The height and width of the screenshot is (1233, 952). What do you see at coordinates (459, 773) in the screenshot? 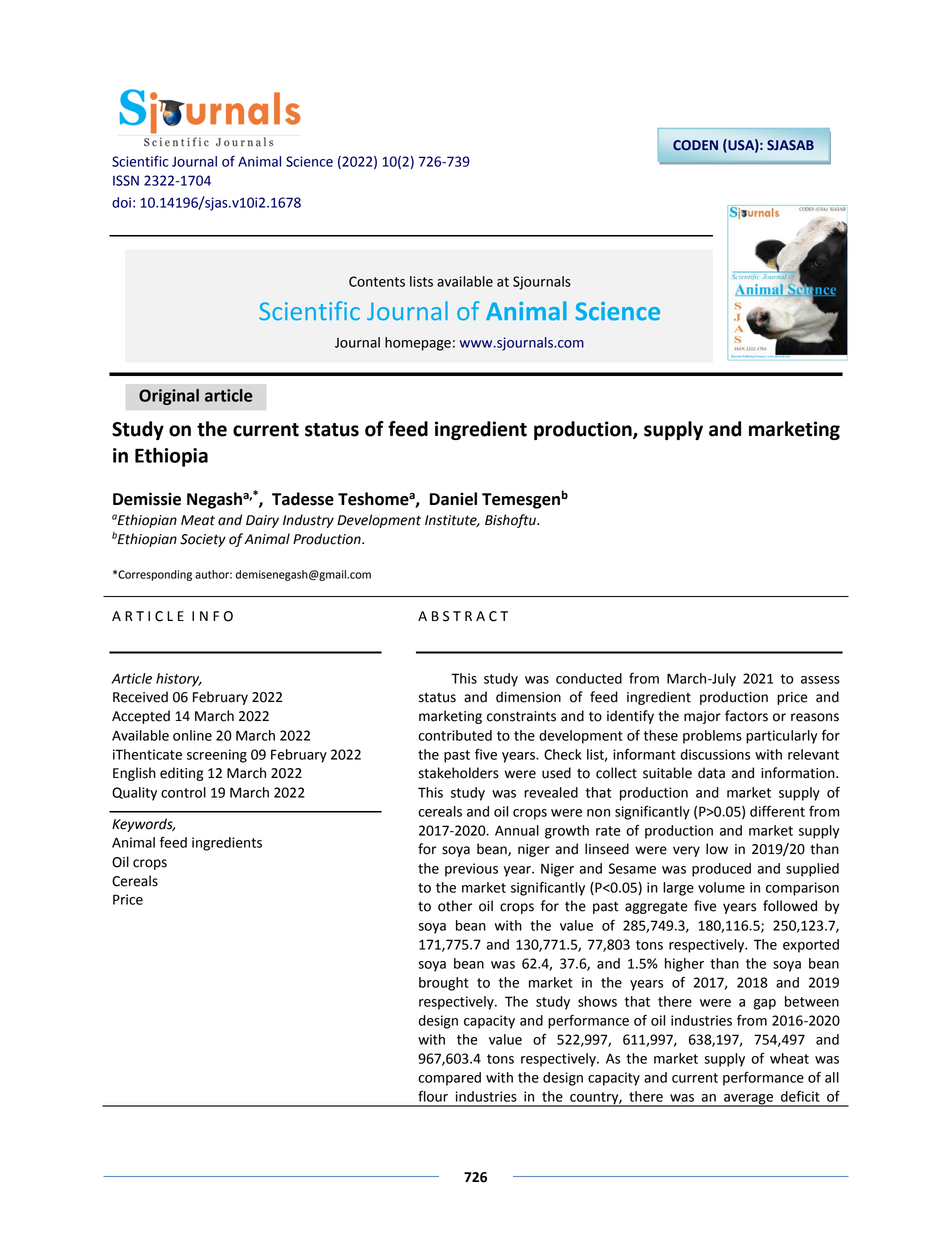
I see `stakeholders` at bounding box center [459, 773].
